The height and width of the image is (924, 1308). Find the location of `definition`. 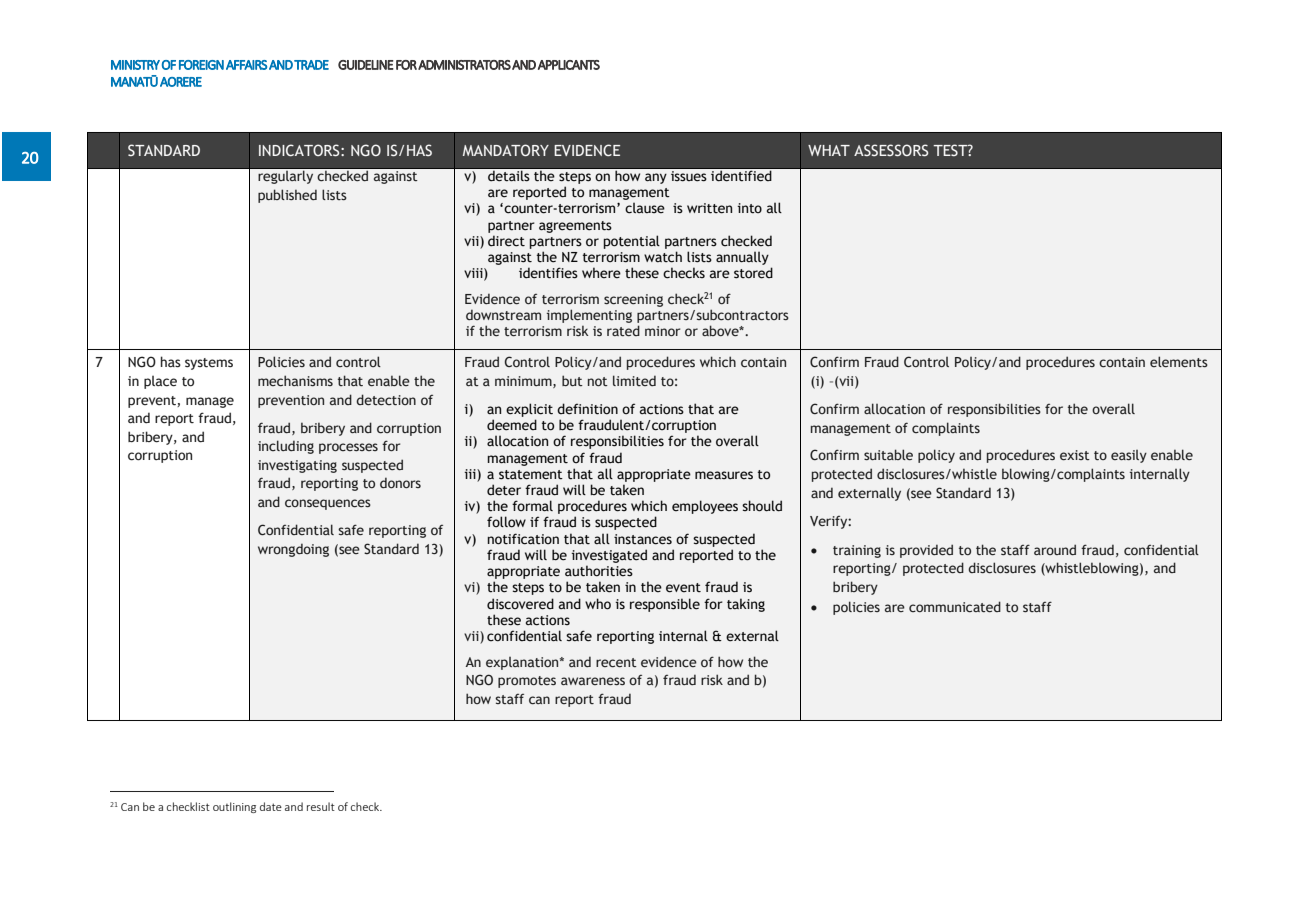

definition is located at coordinates (587, 409).
